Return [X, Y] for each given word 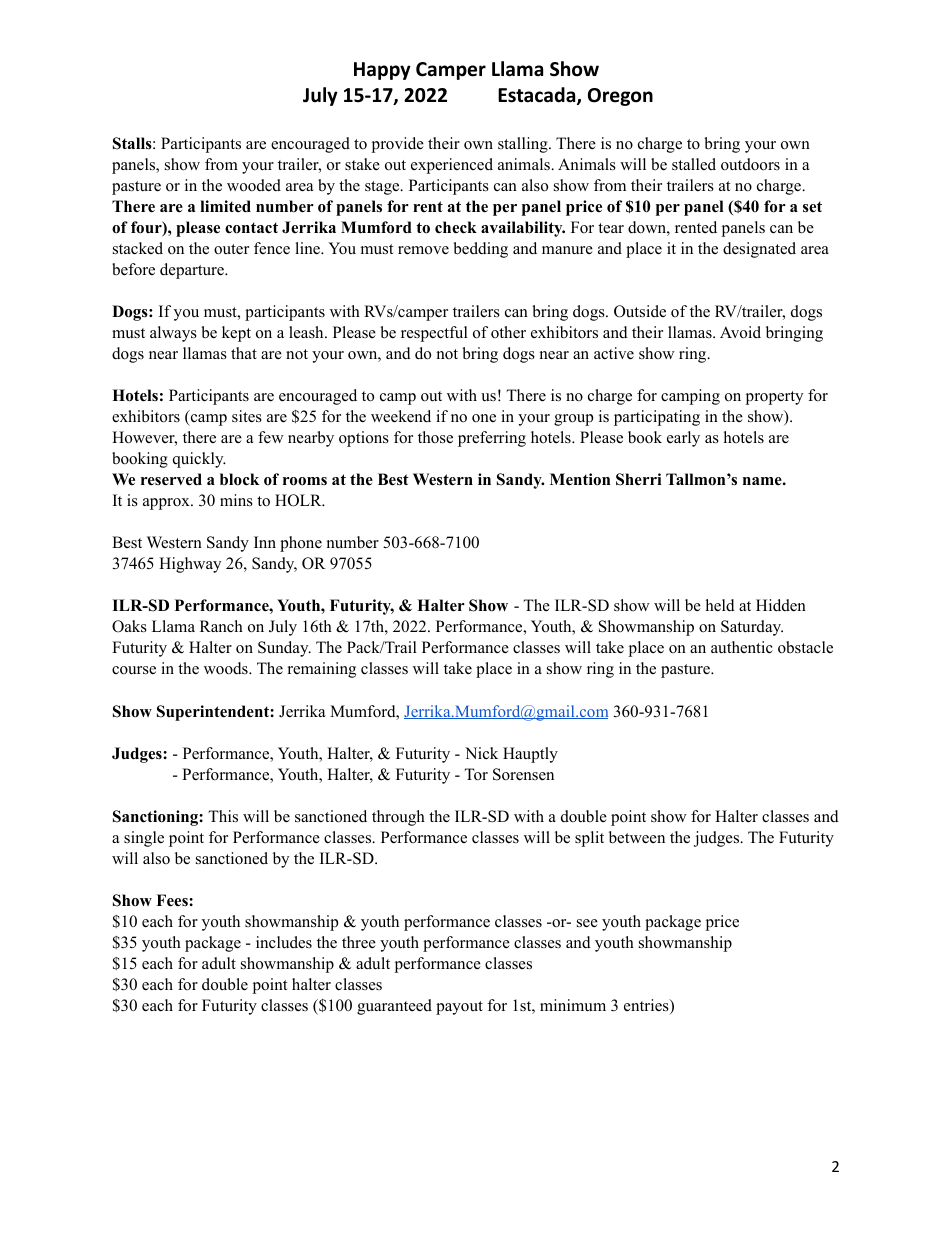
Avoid [740, 332]
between [637, 837]
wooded [254, 185]
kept [236, 334]
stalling [524, 145]
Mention [580, 479]
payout [459, 1008]
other [508, 332]
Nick [481, 753]
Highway [190, 565]
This [223, 816]
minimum [573, 1005]
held [720, 605]
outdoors [750, 164]
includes [284, 942]
